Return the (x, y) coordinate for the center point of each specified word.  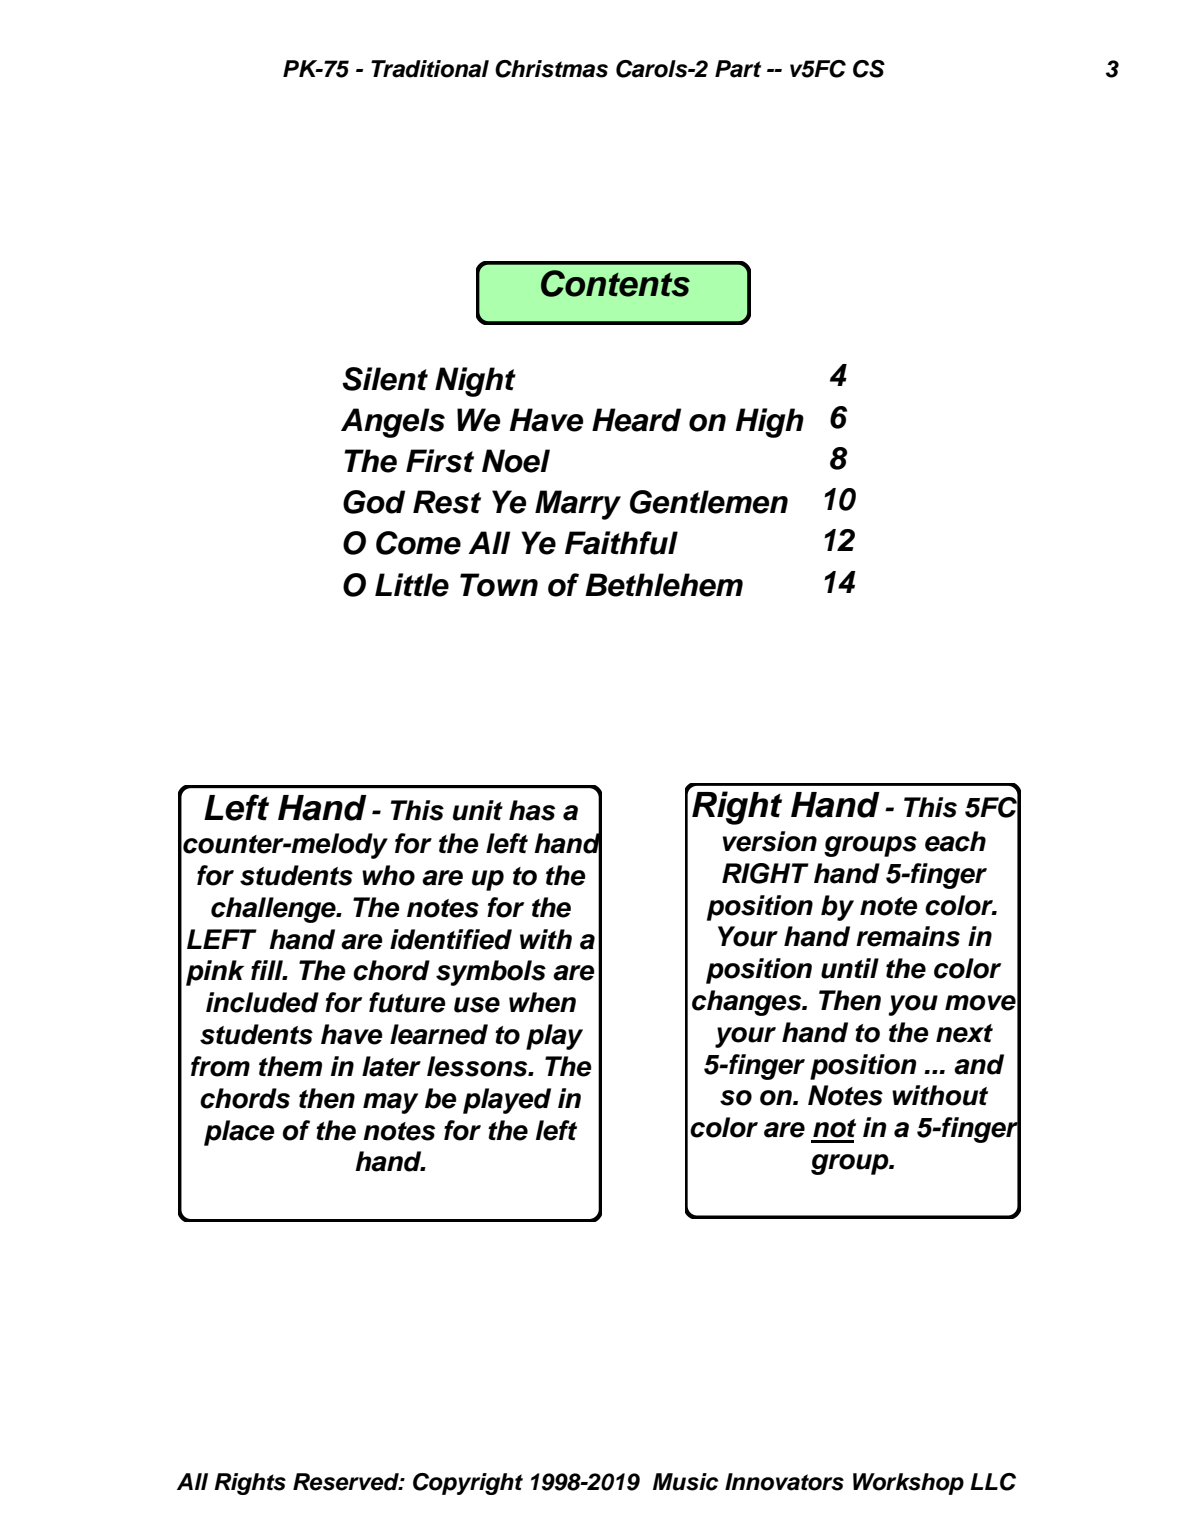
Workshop (908, 1484)
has (532, 810)
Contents (615, 283)
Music (686, 1482)
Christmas (551, 69)
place (239, 1133)
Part (738, 69)
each (955, 841)
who (388, 875)
